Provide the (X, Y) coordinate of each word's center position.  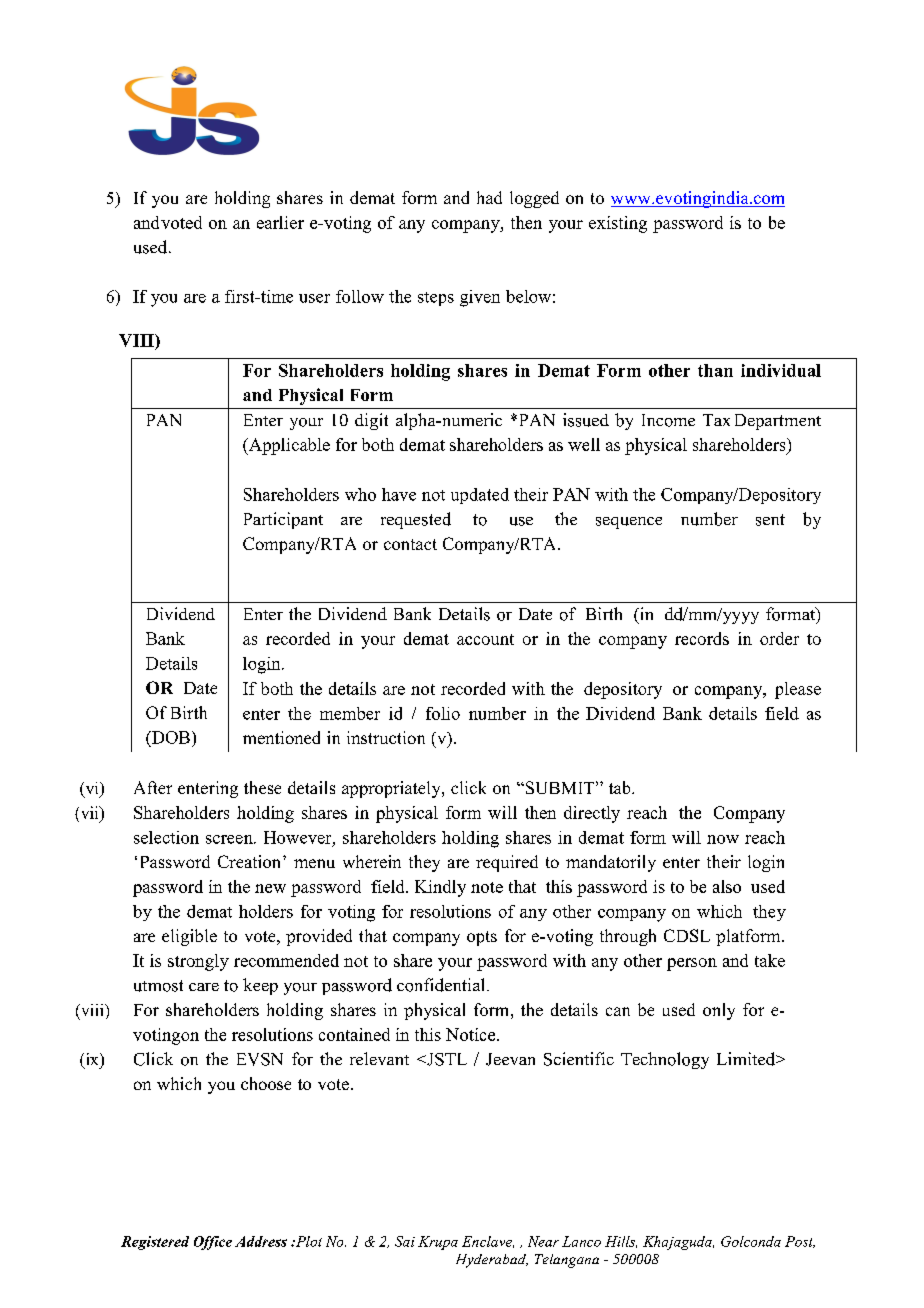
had (489, 197)
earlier (280, 222)
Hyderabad (492, 1261)
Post (800, 1242)
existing (618, 224)
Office (213, 1243)
